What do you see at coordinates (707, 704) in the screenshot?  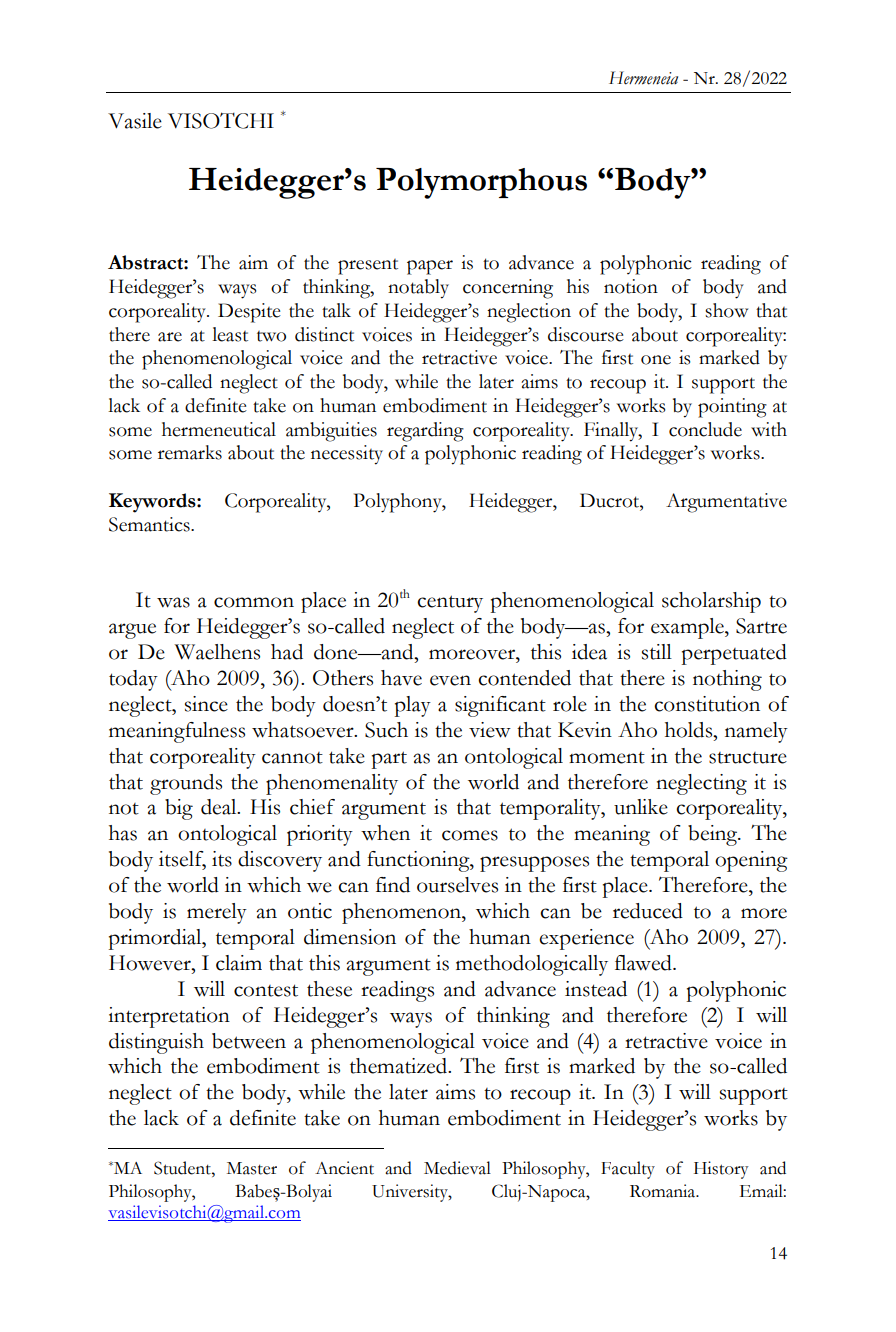 I see `constitution` at bounding box center [707, 704].
